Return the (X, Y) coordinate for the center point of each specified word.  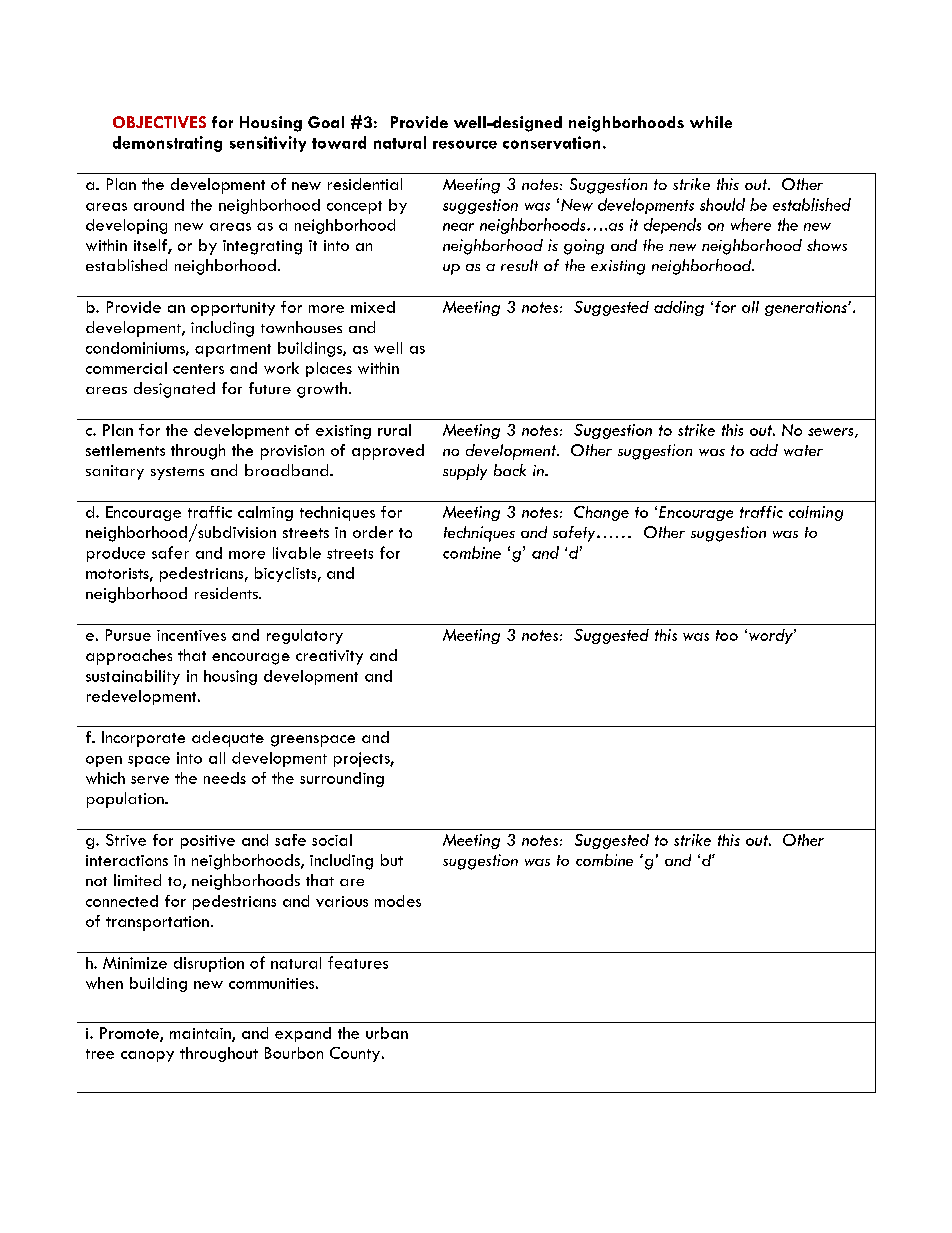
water (803, 450)
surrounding (342, 779)
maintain (201, 1034)
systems (177, 473)
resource (465, 144)
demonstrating (167, 144)
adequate (228, 739)
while (711, 122)
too (727, 635)
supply (465, 472)
